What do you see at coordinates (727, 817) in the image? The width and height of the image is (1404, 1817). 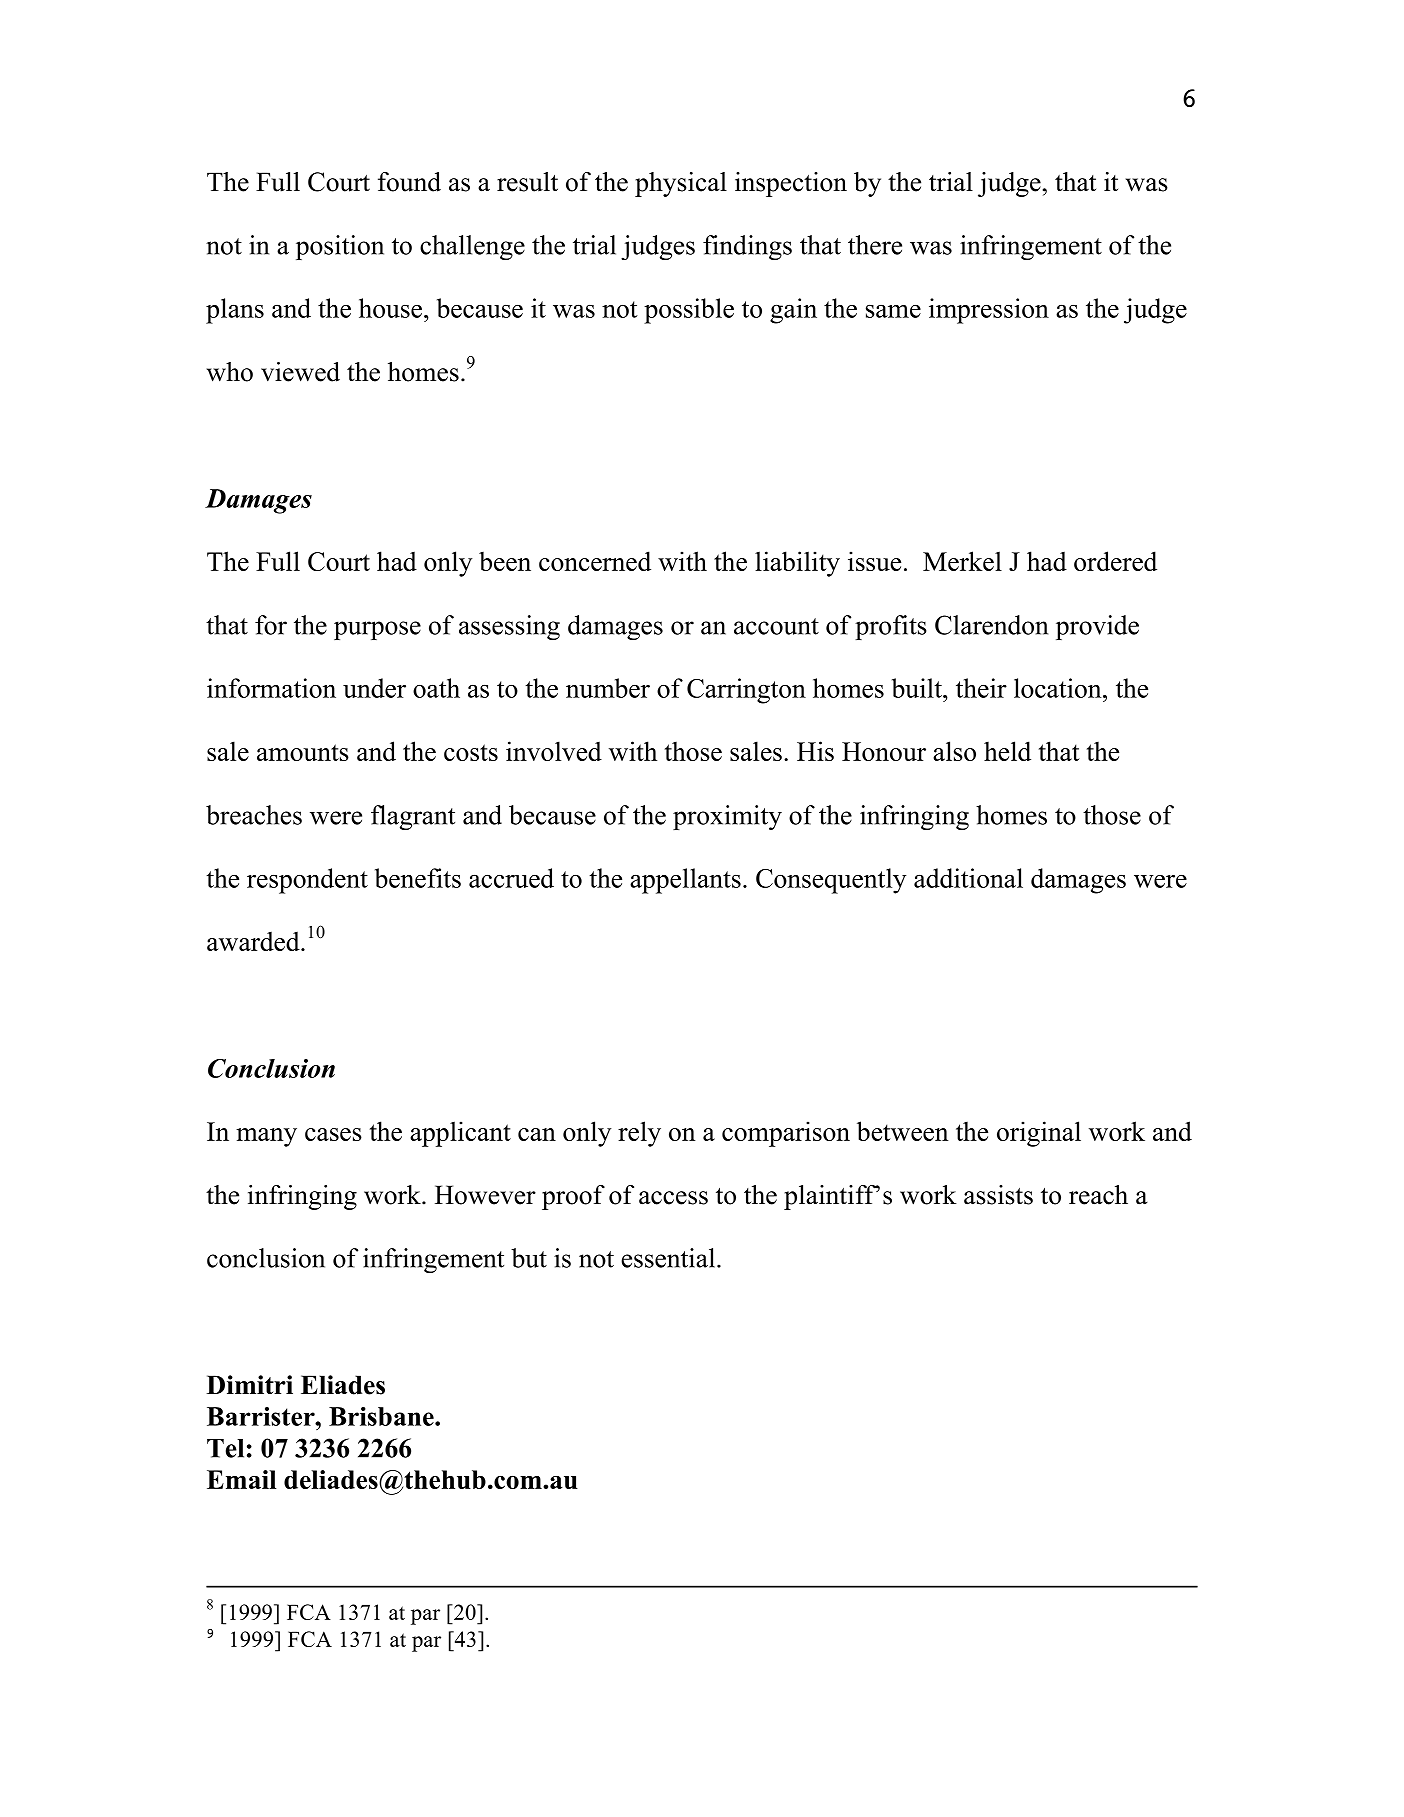 I see `proximity` at bounding box center [727, 817].
